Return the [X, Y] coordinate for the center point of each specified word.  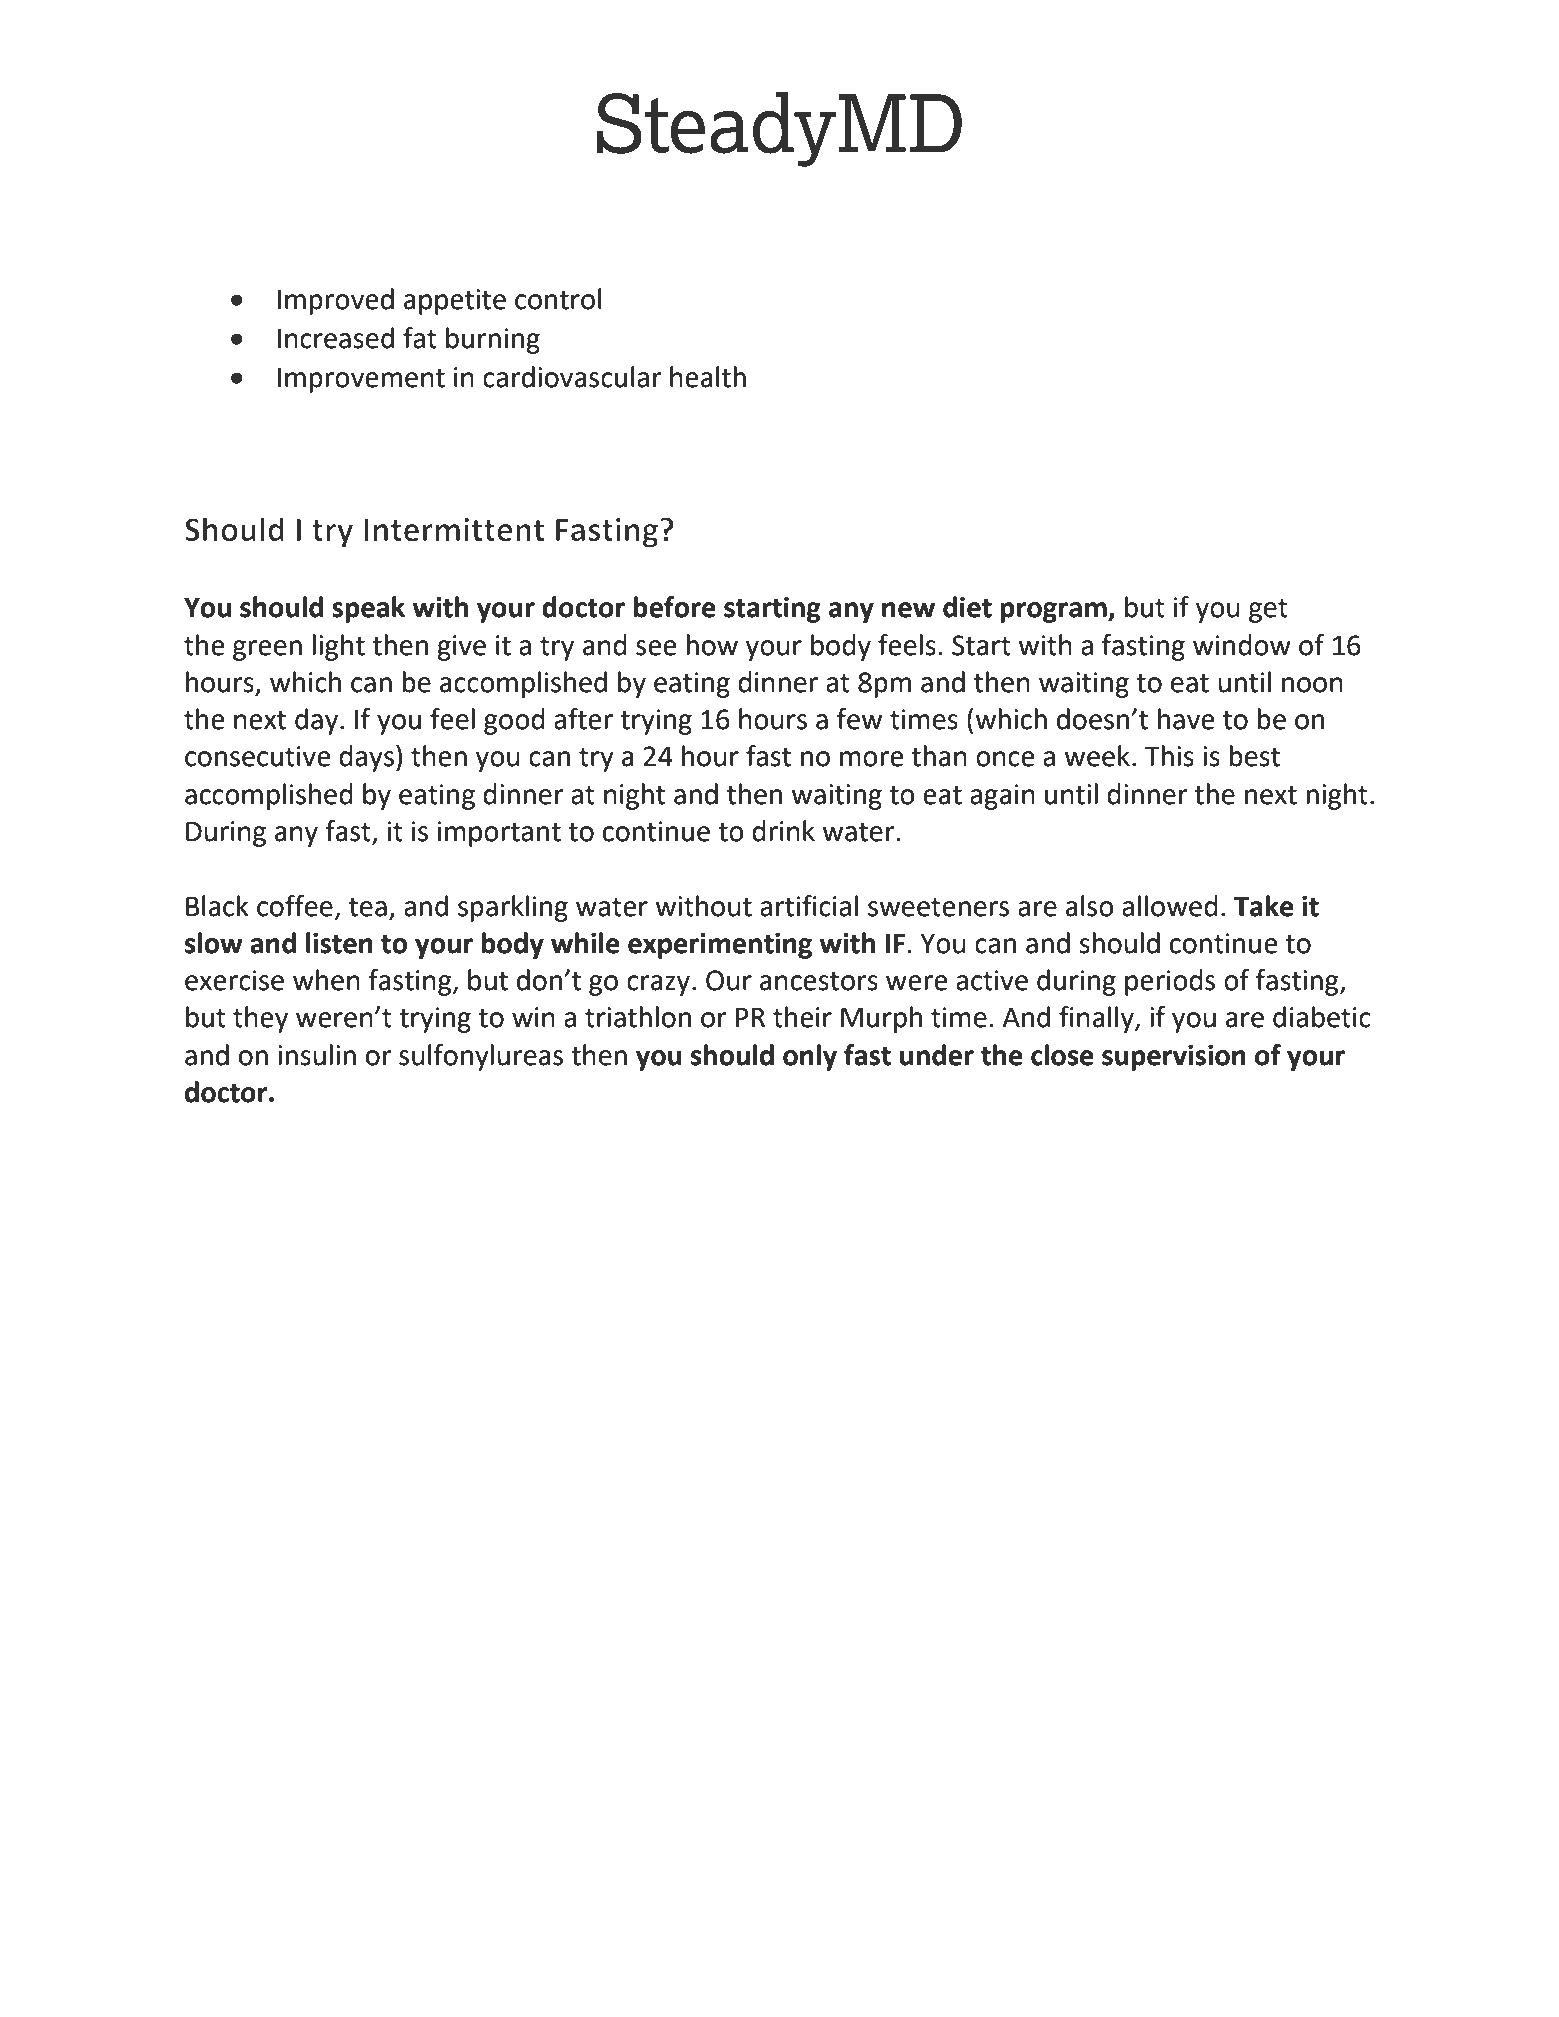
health [708, 377]
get [1268, 611]
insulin [317, 1055]
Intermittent [454, 530]
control [558, 299]
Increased [336, 338]
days [366, 758]
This [1169, 756]
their [802, 1017]
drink [783, 831]
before [674, 607]
